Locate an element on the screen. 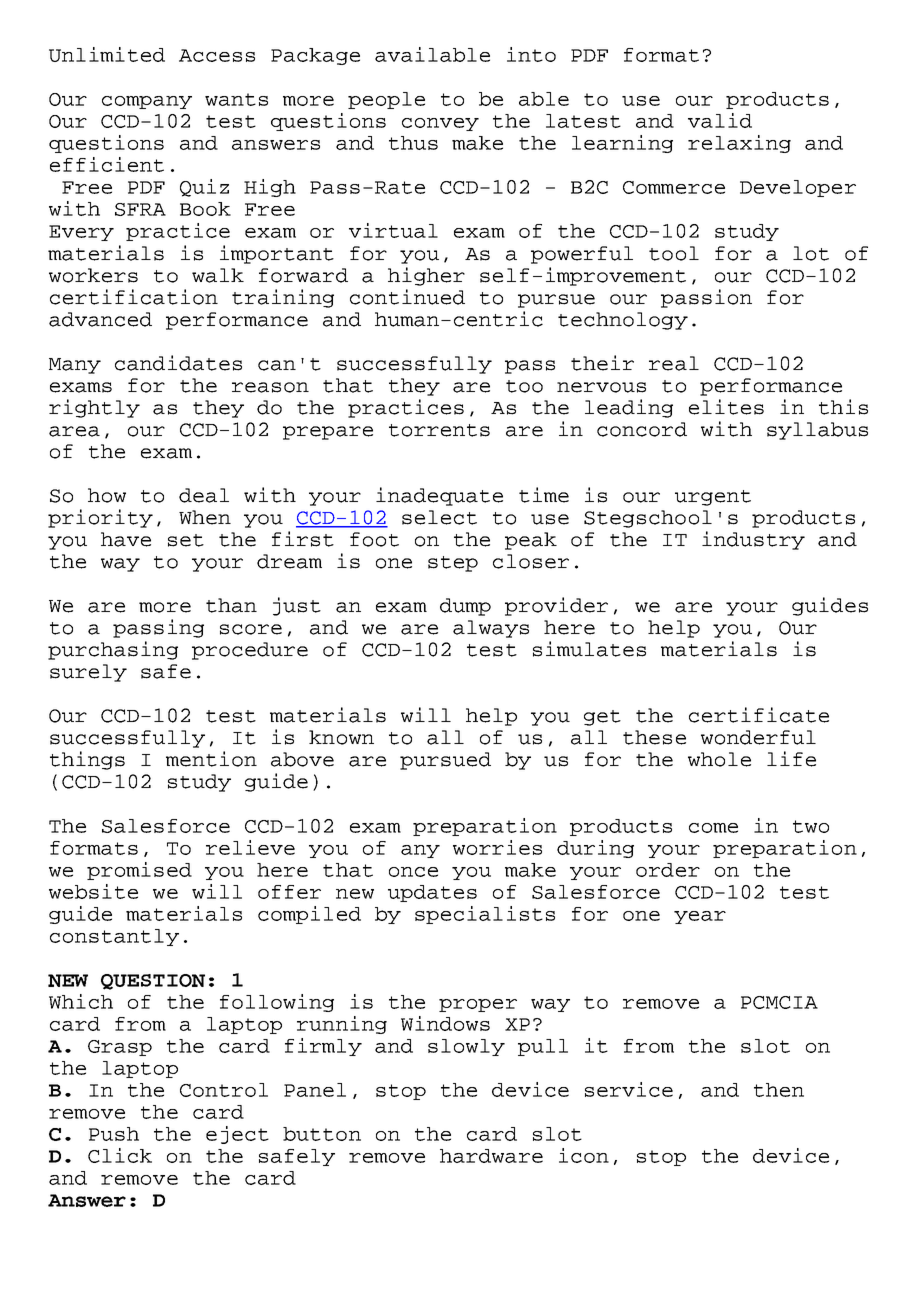 This screenshot has width=924, height=1308. deal is located at coordinates (204, 495).
